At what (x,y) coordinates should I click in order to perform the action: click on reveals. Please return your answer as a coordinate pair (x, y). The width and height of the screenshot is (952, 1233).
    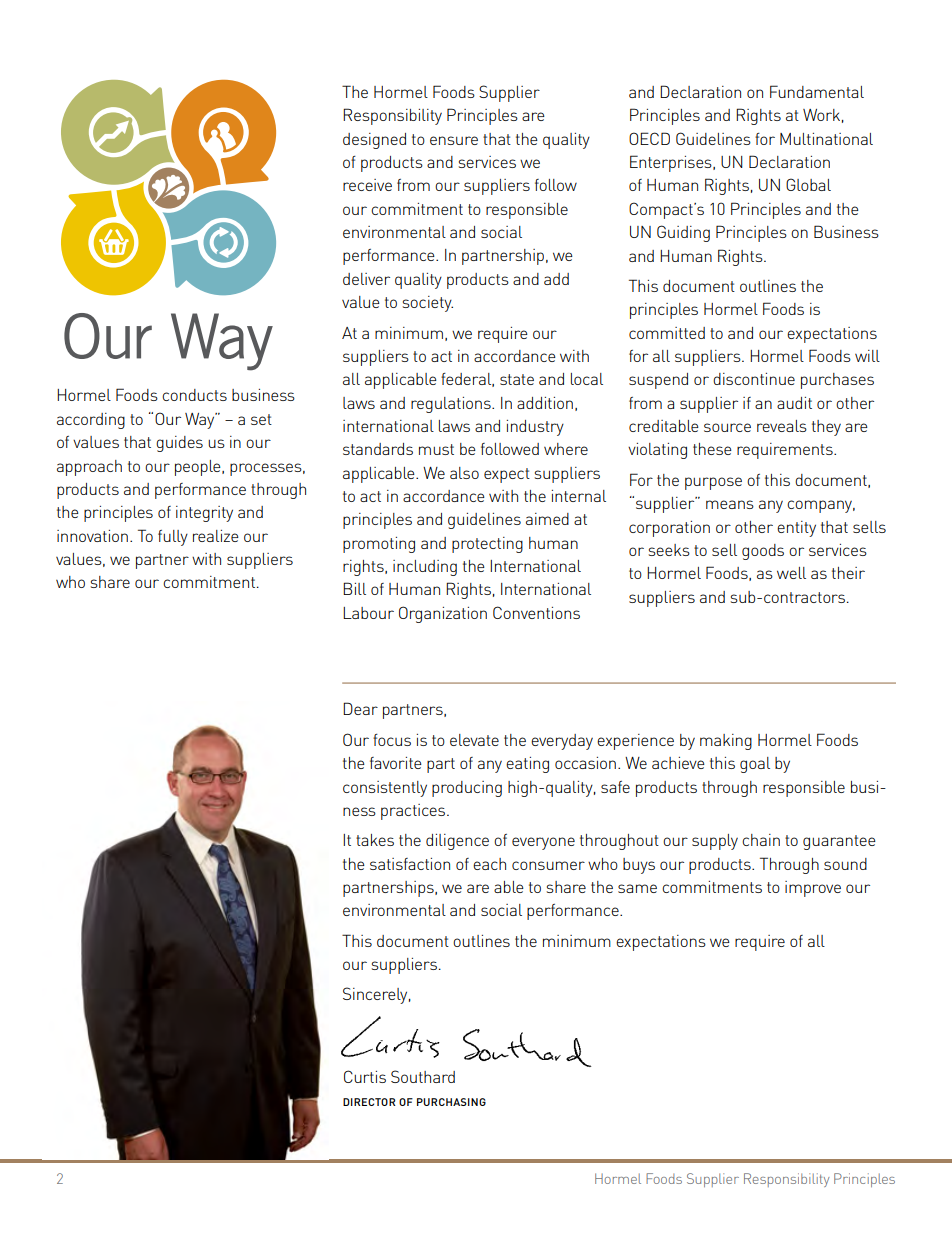
    Looking at the image, I should click on (782, 426).
